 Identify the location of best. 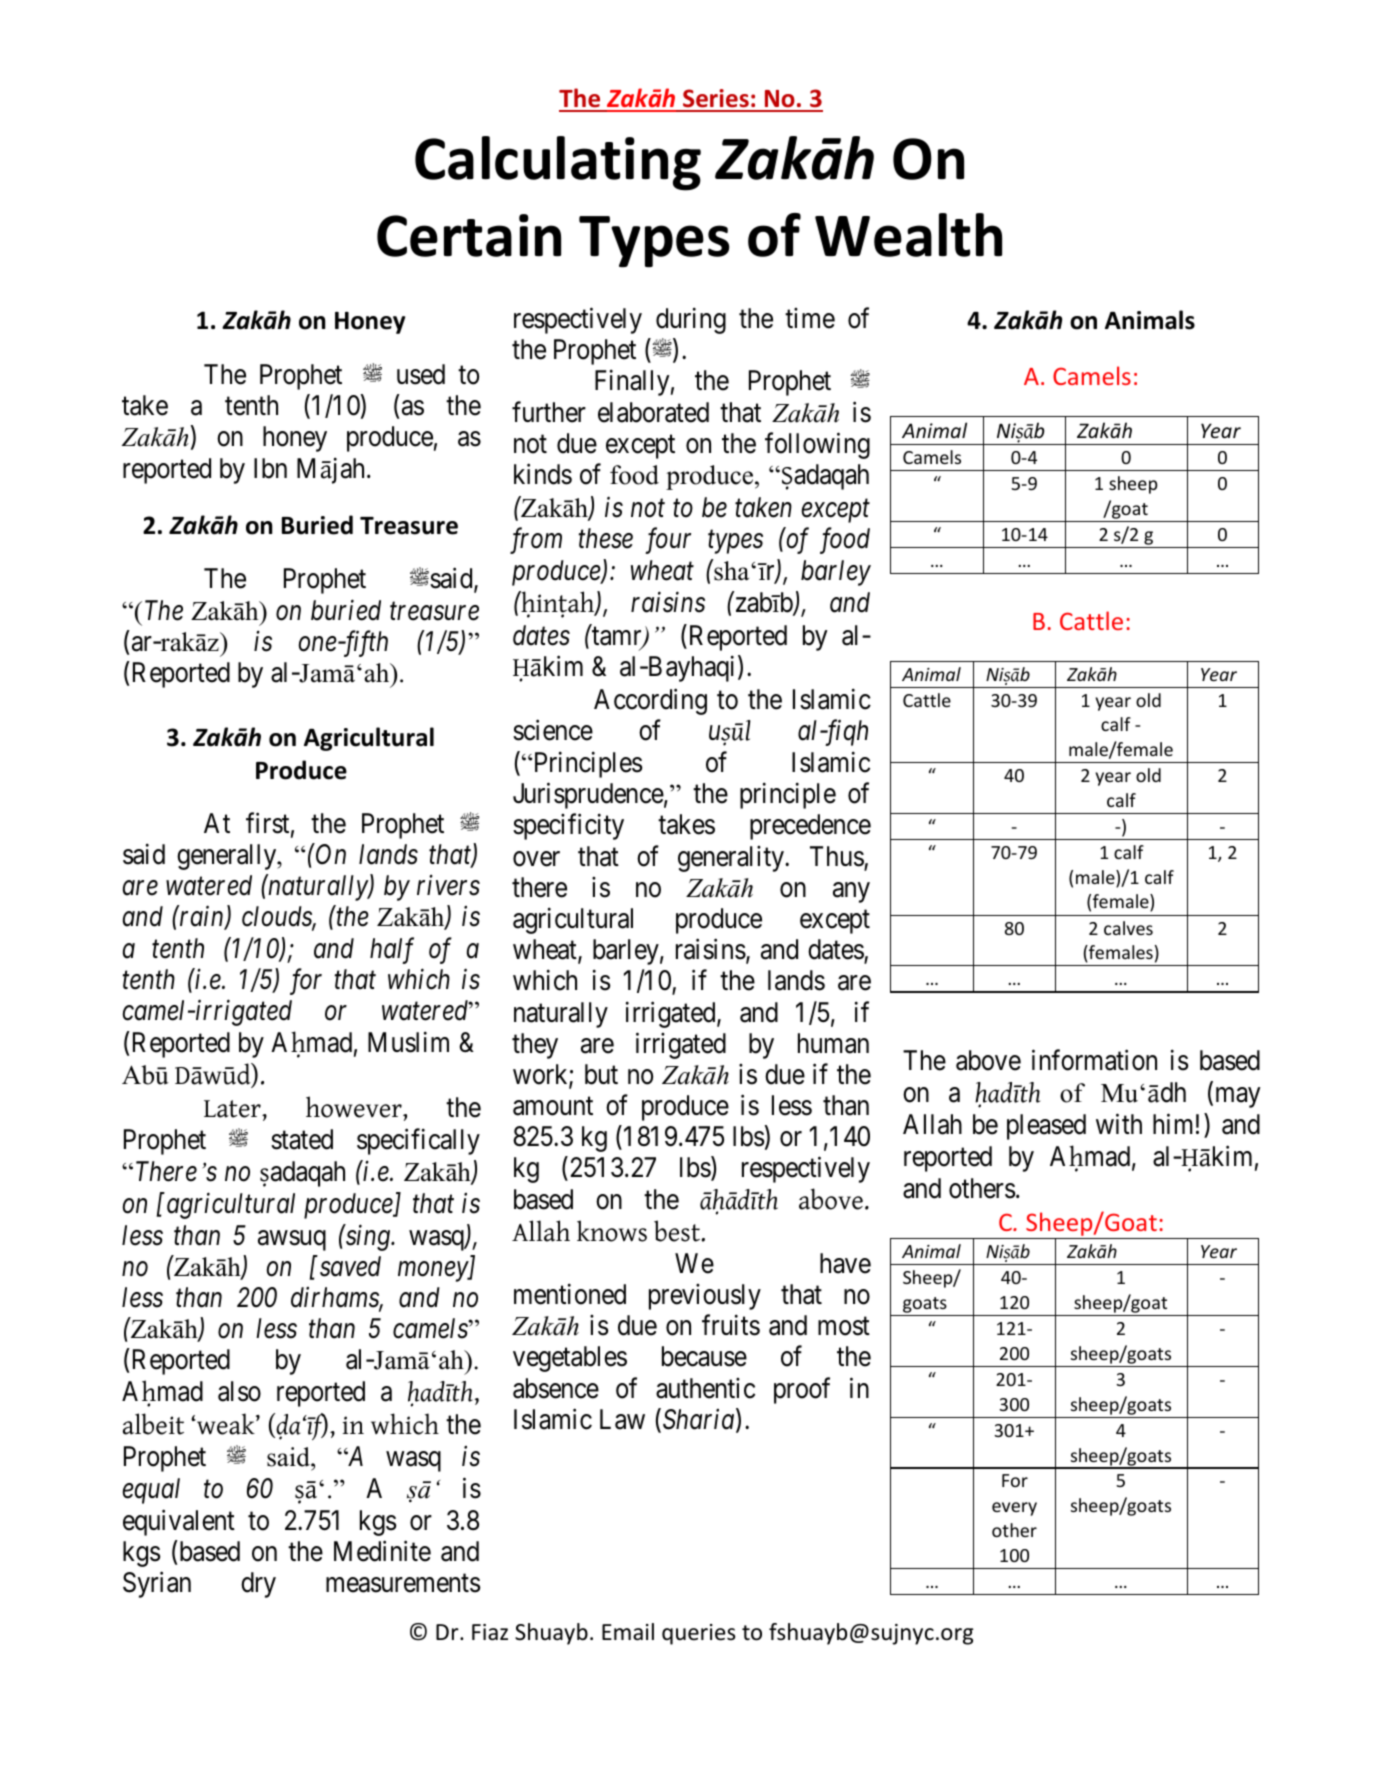
(678, 1231).
